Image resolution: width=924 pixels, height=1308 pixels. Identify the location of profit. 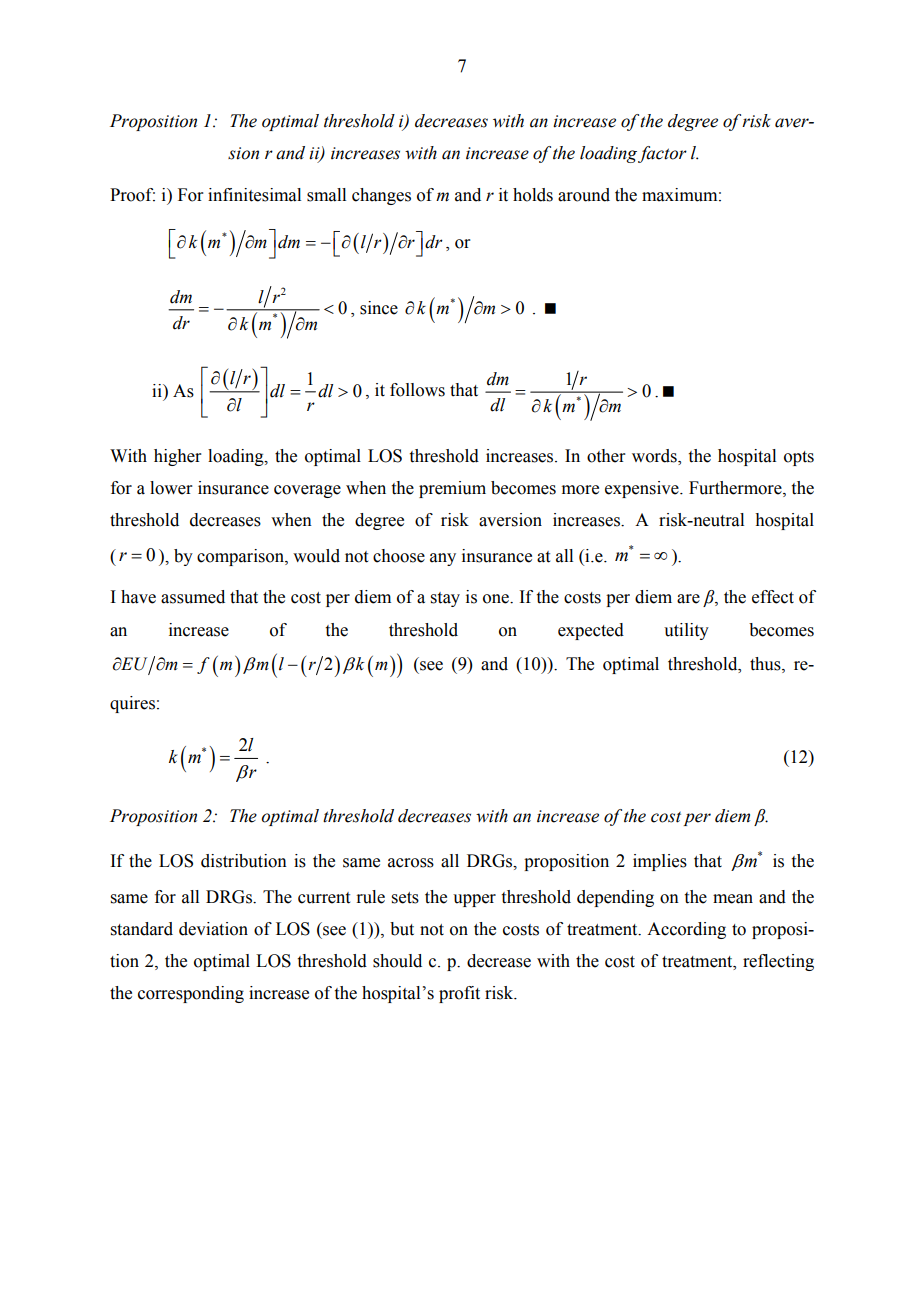
(459, 994).
